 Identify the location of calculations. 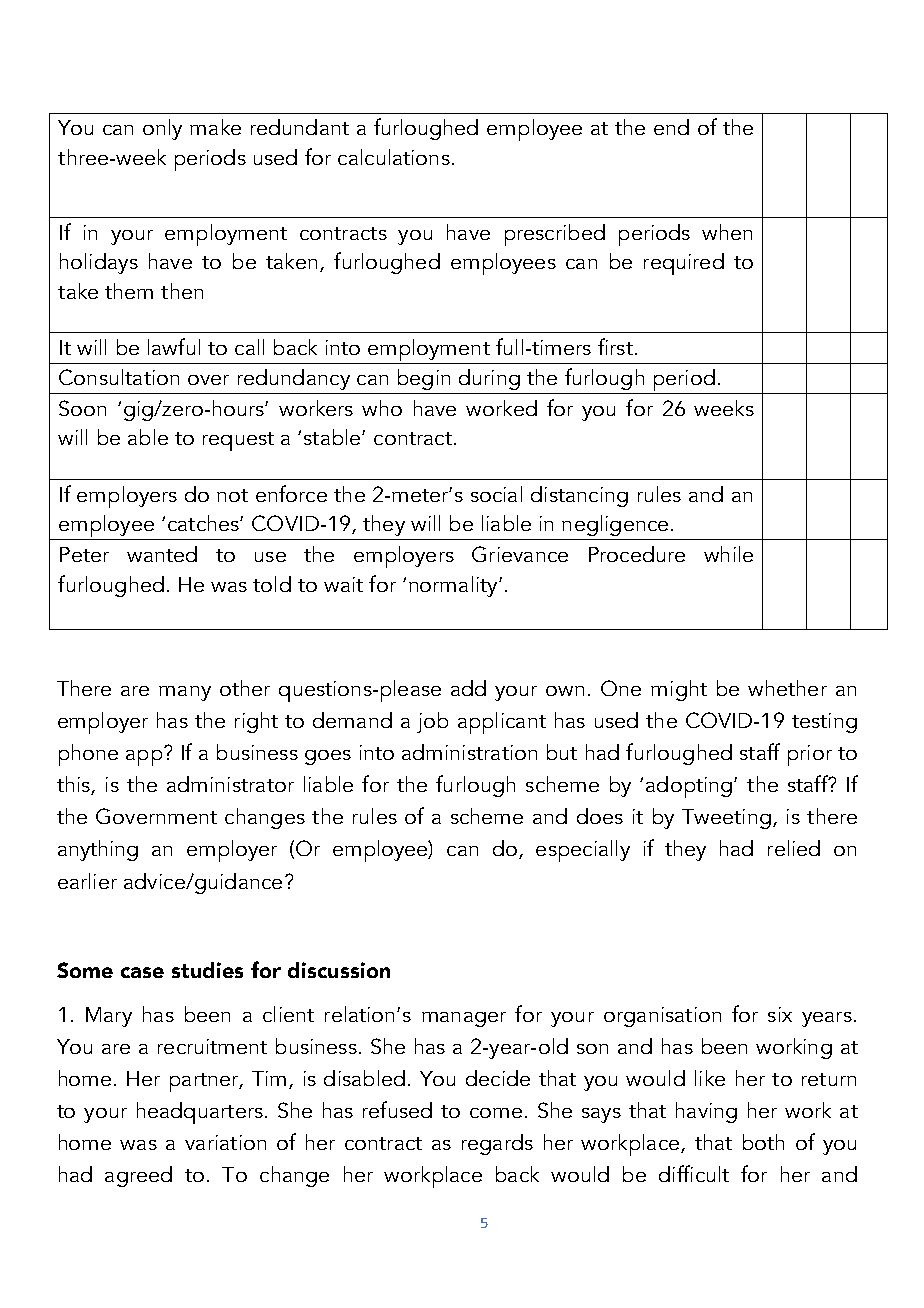
(394, 157).
